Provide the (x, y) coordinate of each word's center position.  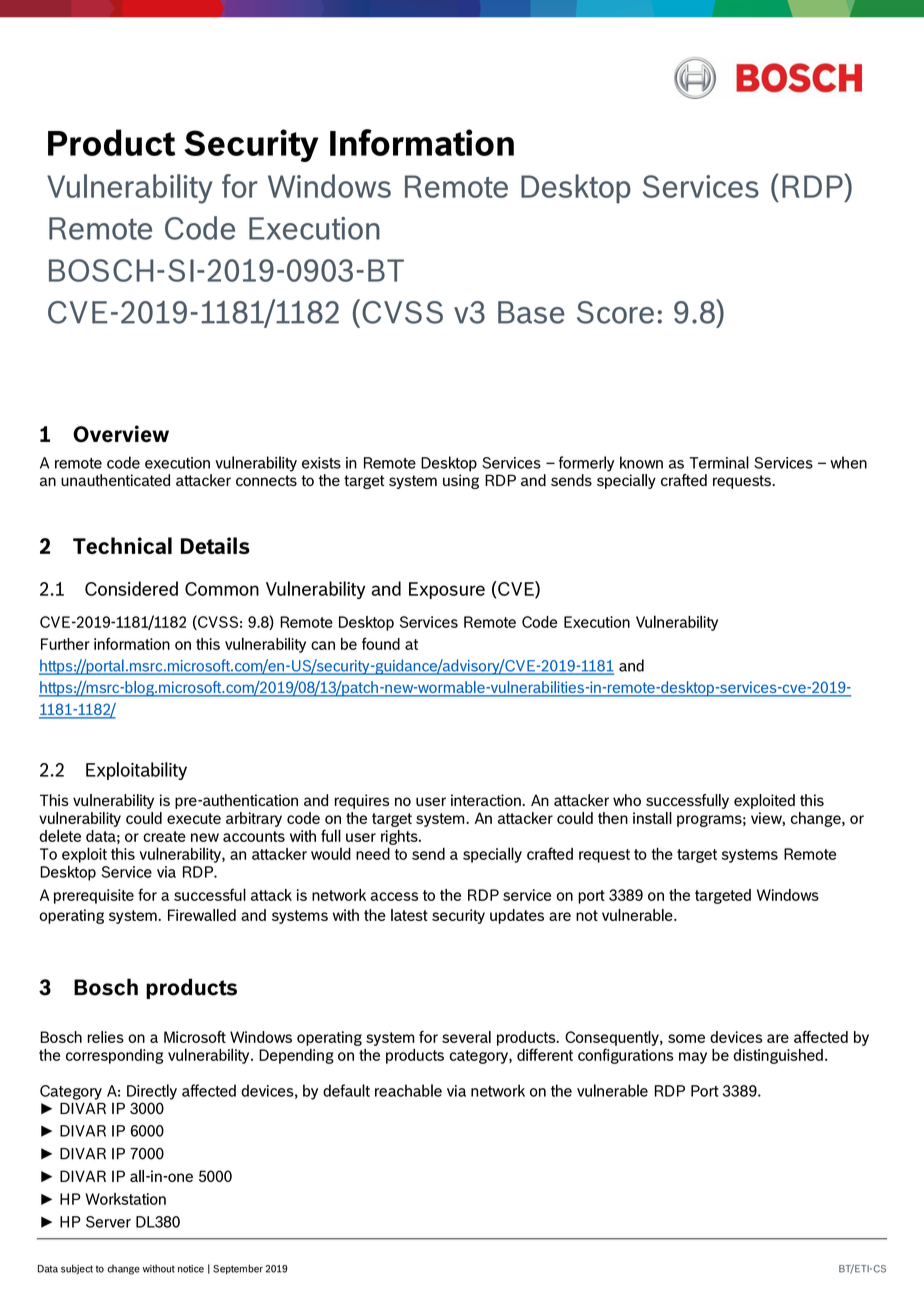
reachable (408, 1090)
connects (266, 480)
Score (615, 312)
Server (108, 1222)
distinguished (778, 1056)
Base (531, 312)
